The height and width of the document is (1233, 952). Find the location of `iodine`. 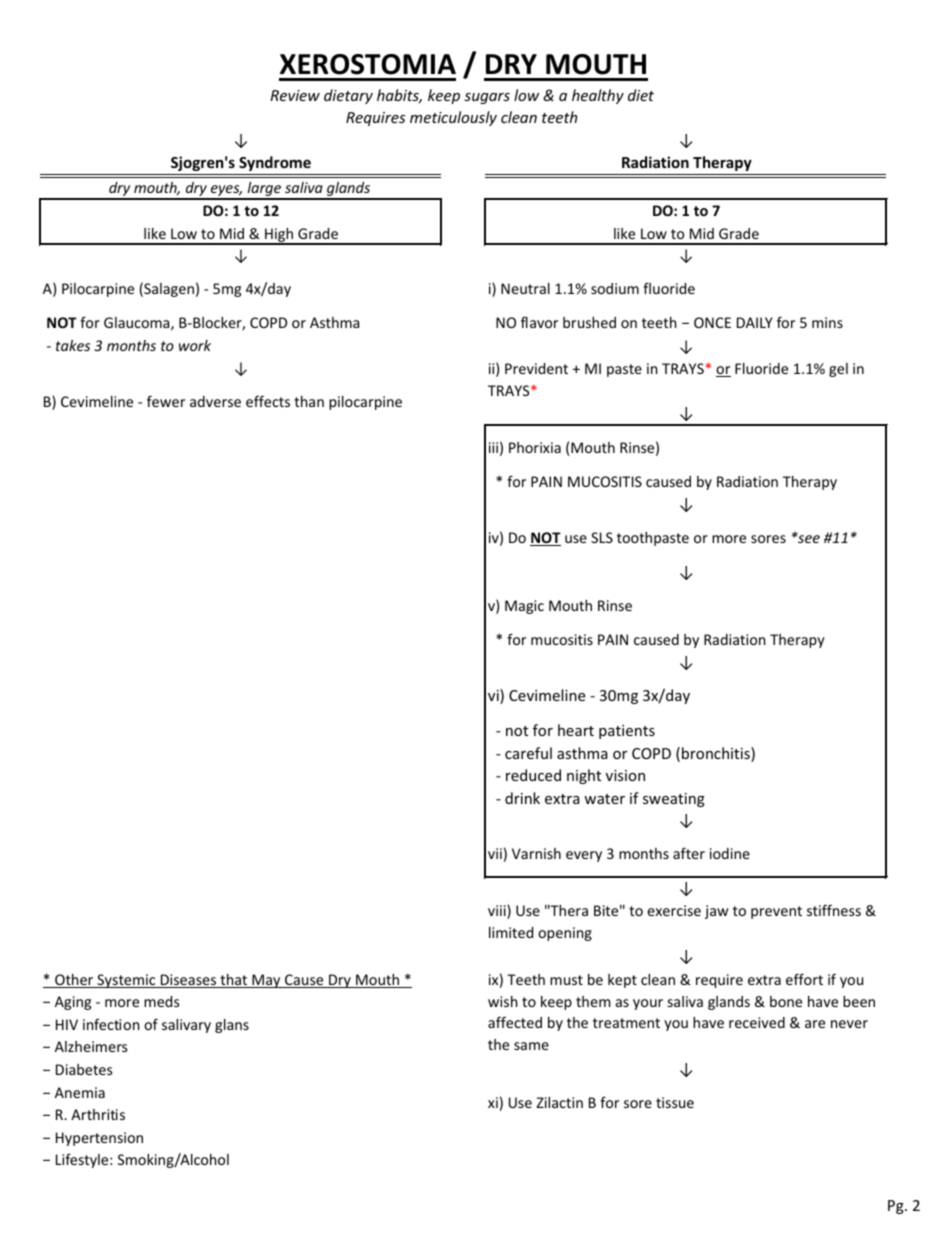

iodine is located at coordinates (730, 853).
